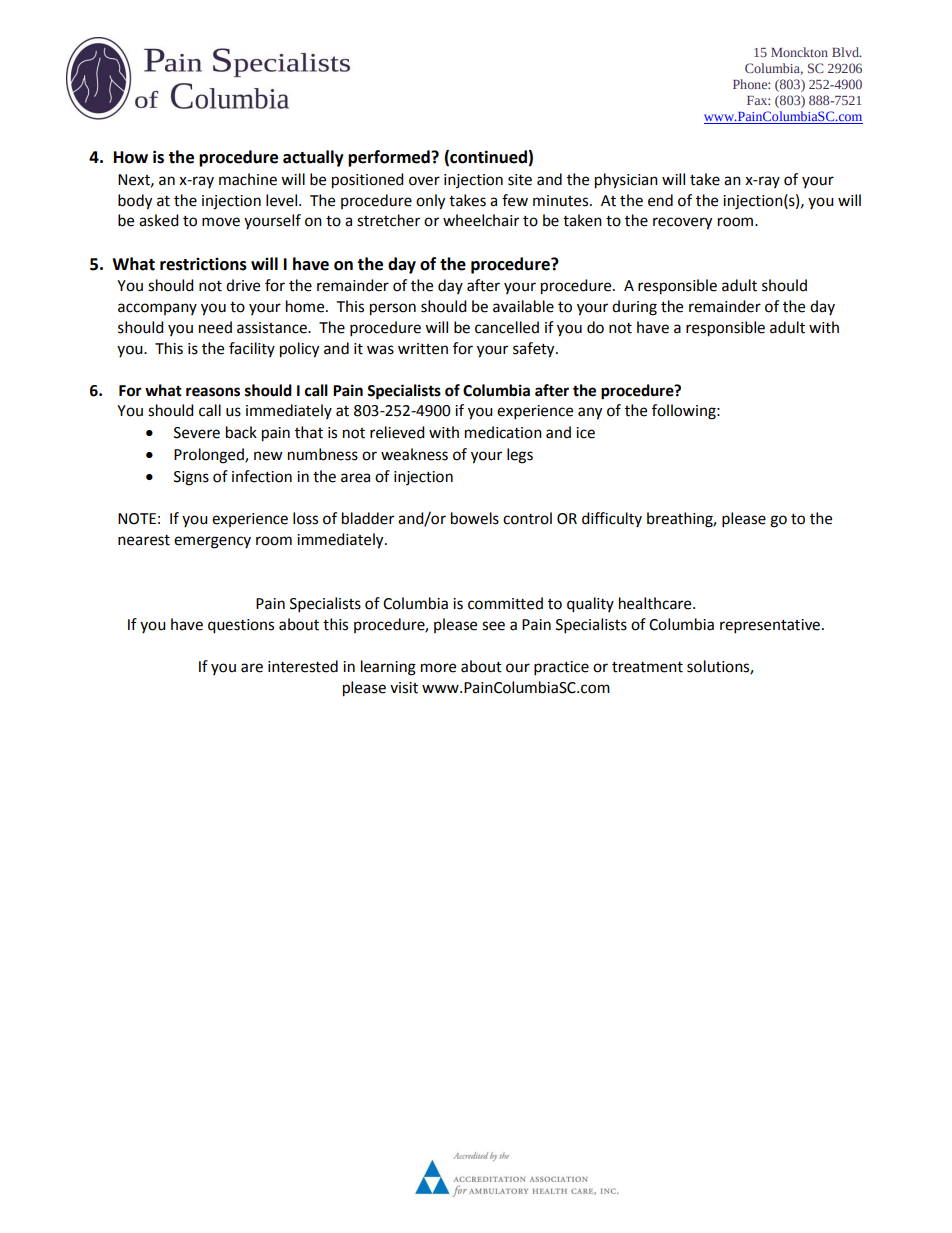 This document has width=952, height=1233. What do you see at coordinates (634, 308) in the document?
I see `during` at bounding box center [634, 308].
